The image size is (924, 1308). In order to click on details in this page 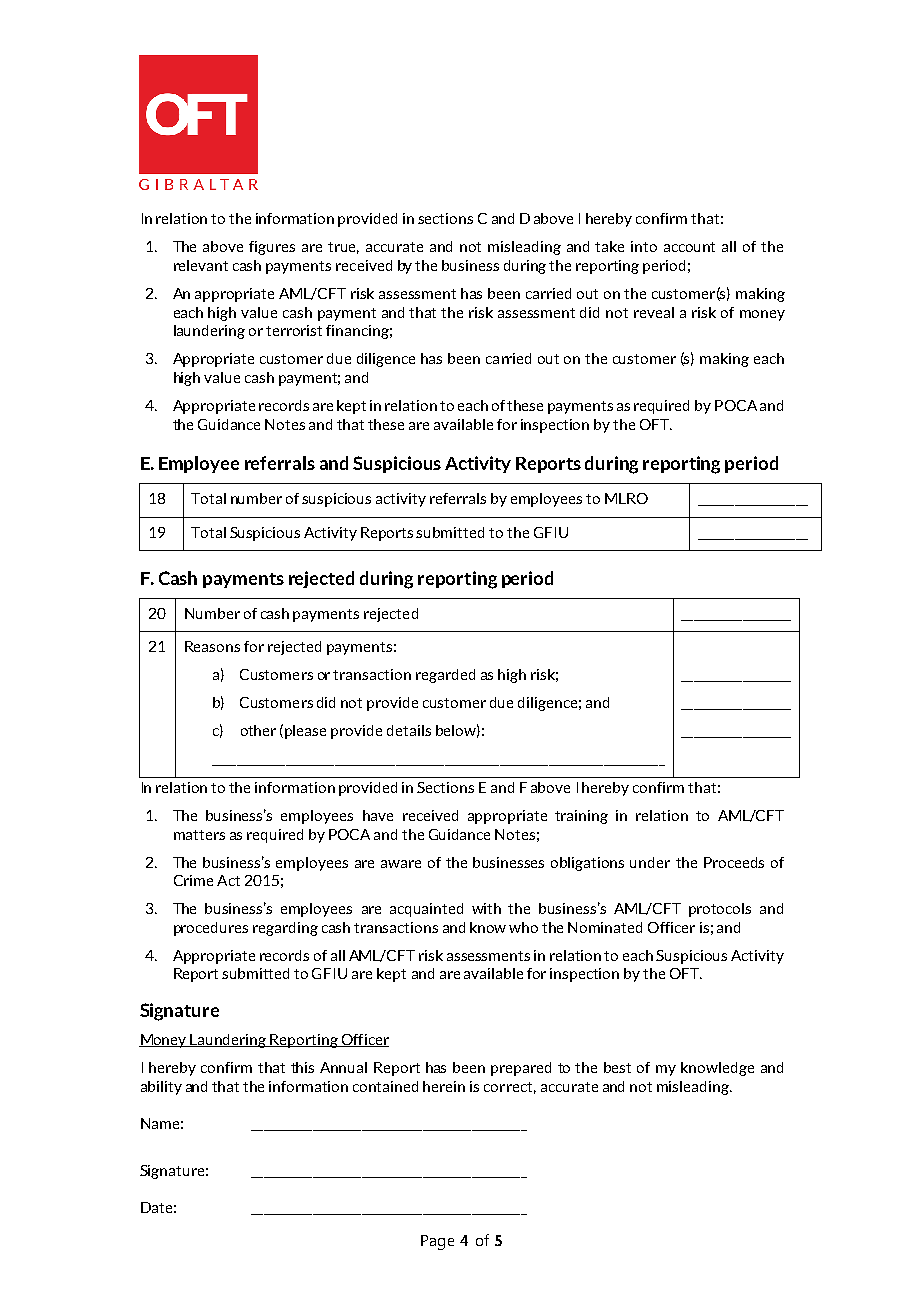, I will do `click(409, 730)`.
